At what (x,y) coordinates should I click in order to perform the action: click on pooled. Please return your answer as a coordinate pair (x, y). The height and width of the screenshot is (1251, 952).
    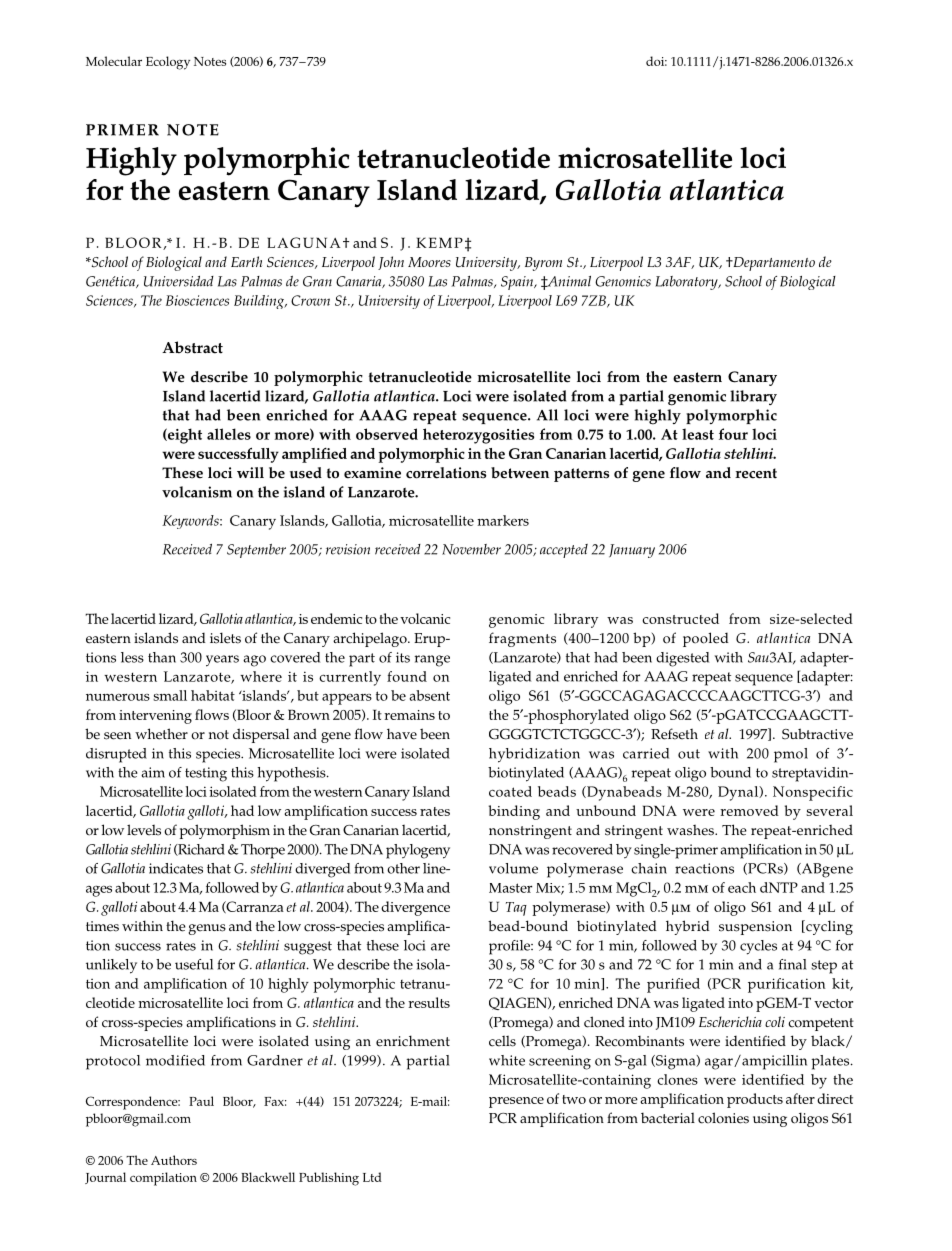
    Looking at the image, I should click on (706, 639).
